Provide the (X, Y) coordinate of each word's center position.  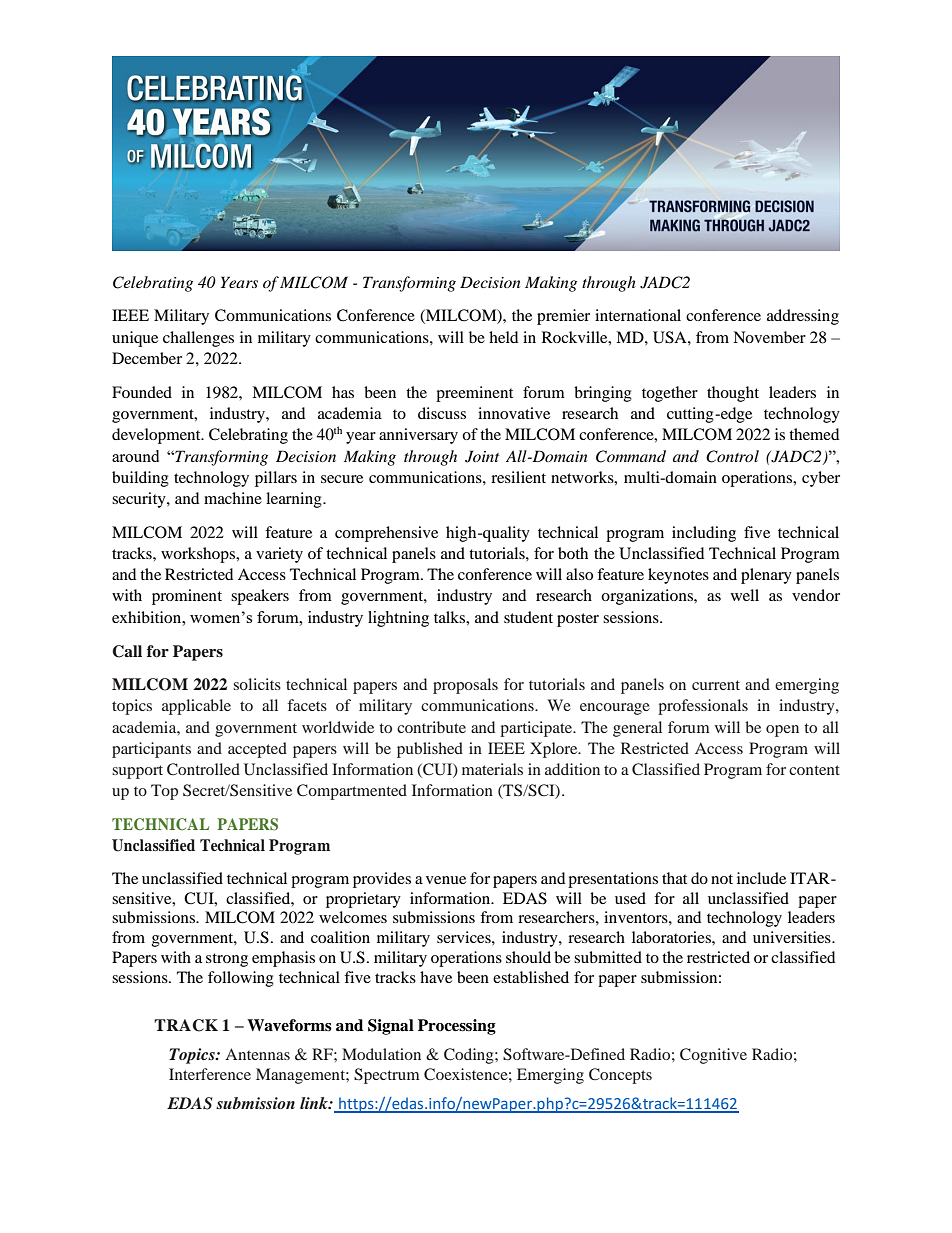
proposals (465, 686)
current (716, 685)
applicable (196, 707)
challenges (198, 339)
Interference (210, 1074)
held (503, 337)
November (769, 337)
